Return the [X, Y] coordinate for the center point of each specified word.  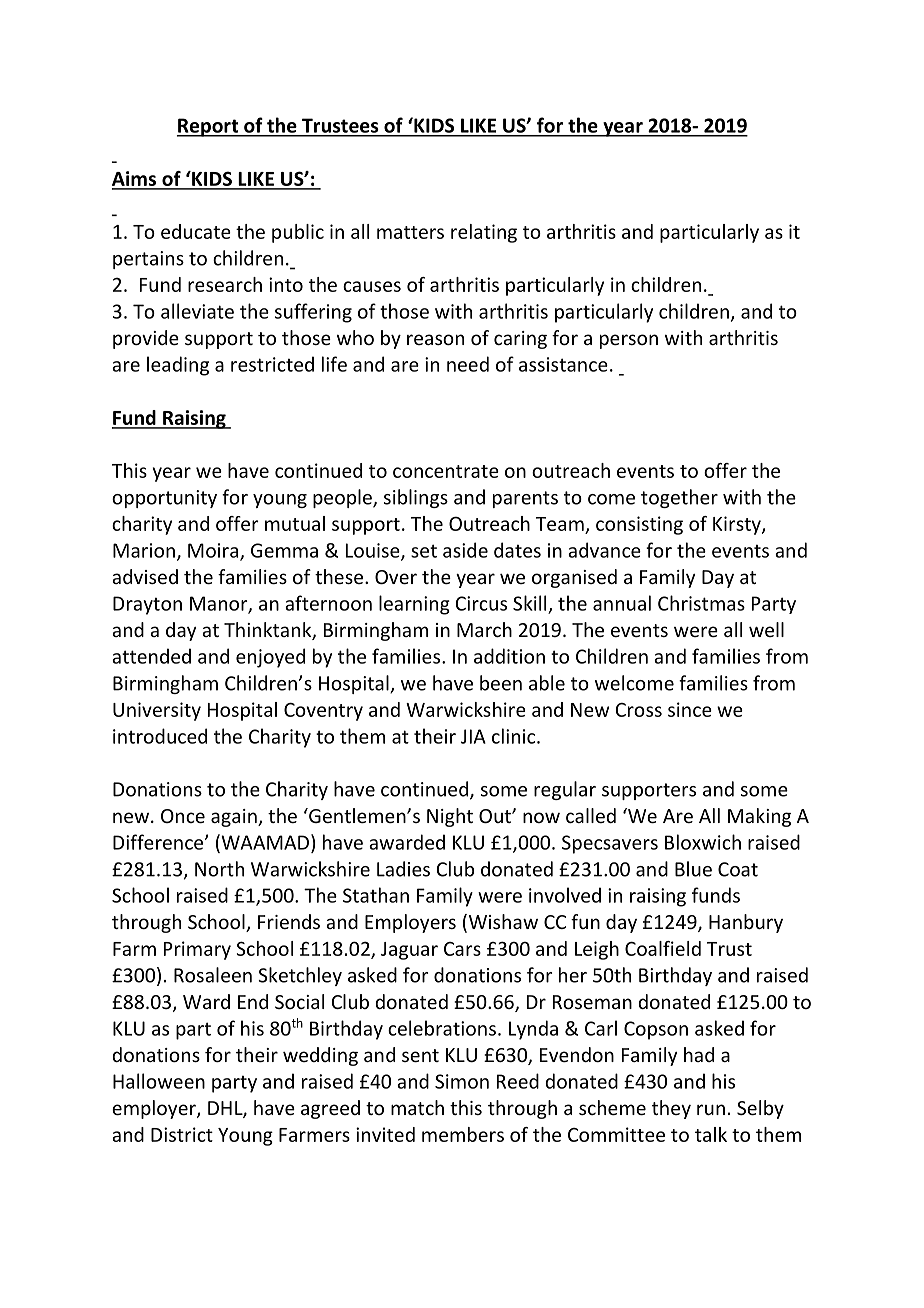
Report [208, 127]
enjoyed [270, 658]
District [182, 1134]
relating [484, 233]
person [629, 341]
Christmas [701, 603]
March [484, 629]
